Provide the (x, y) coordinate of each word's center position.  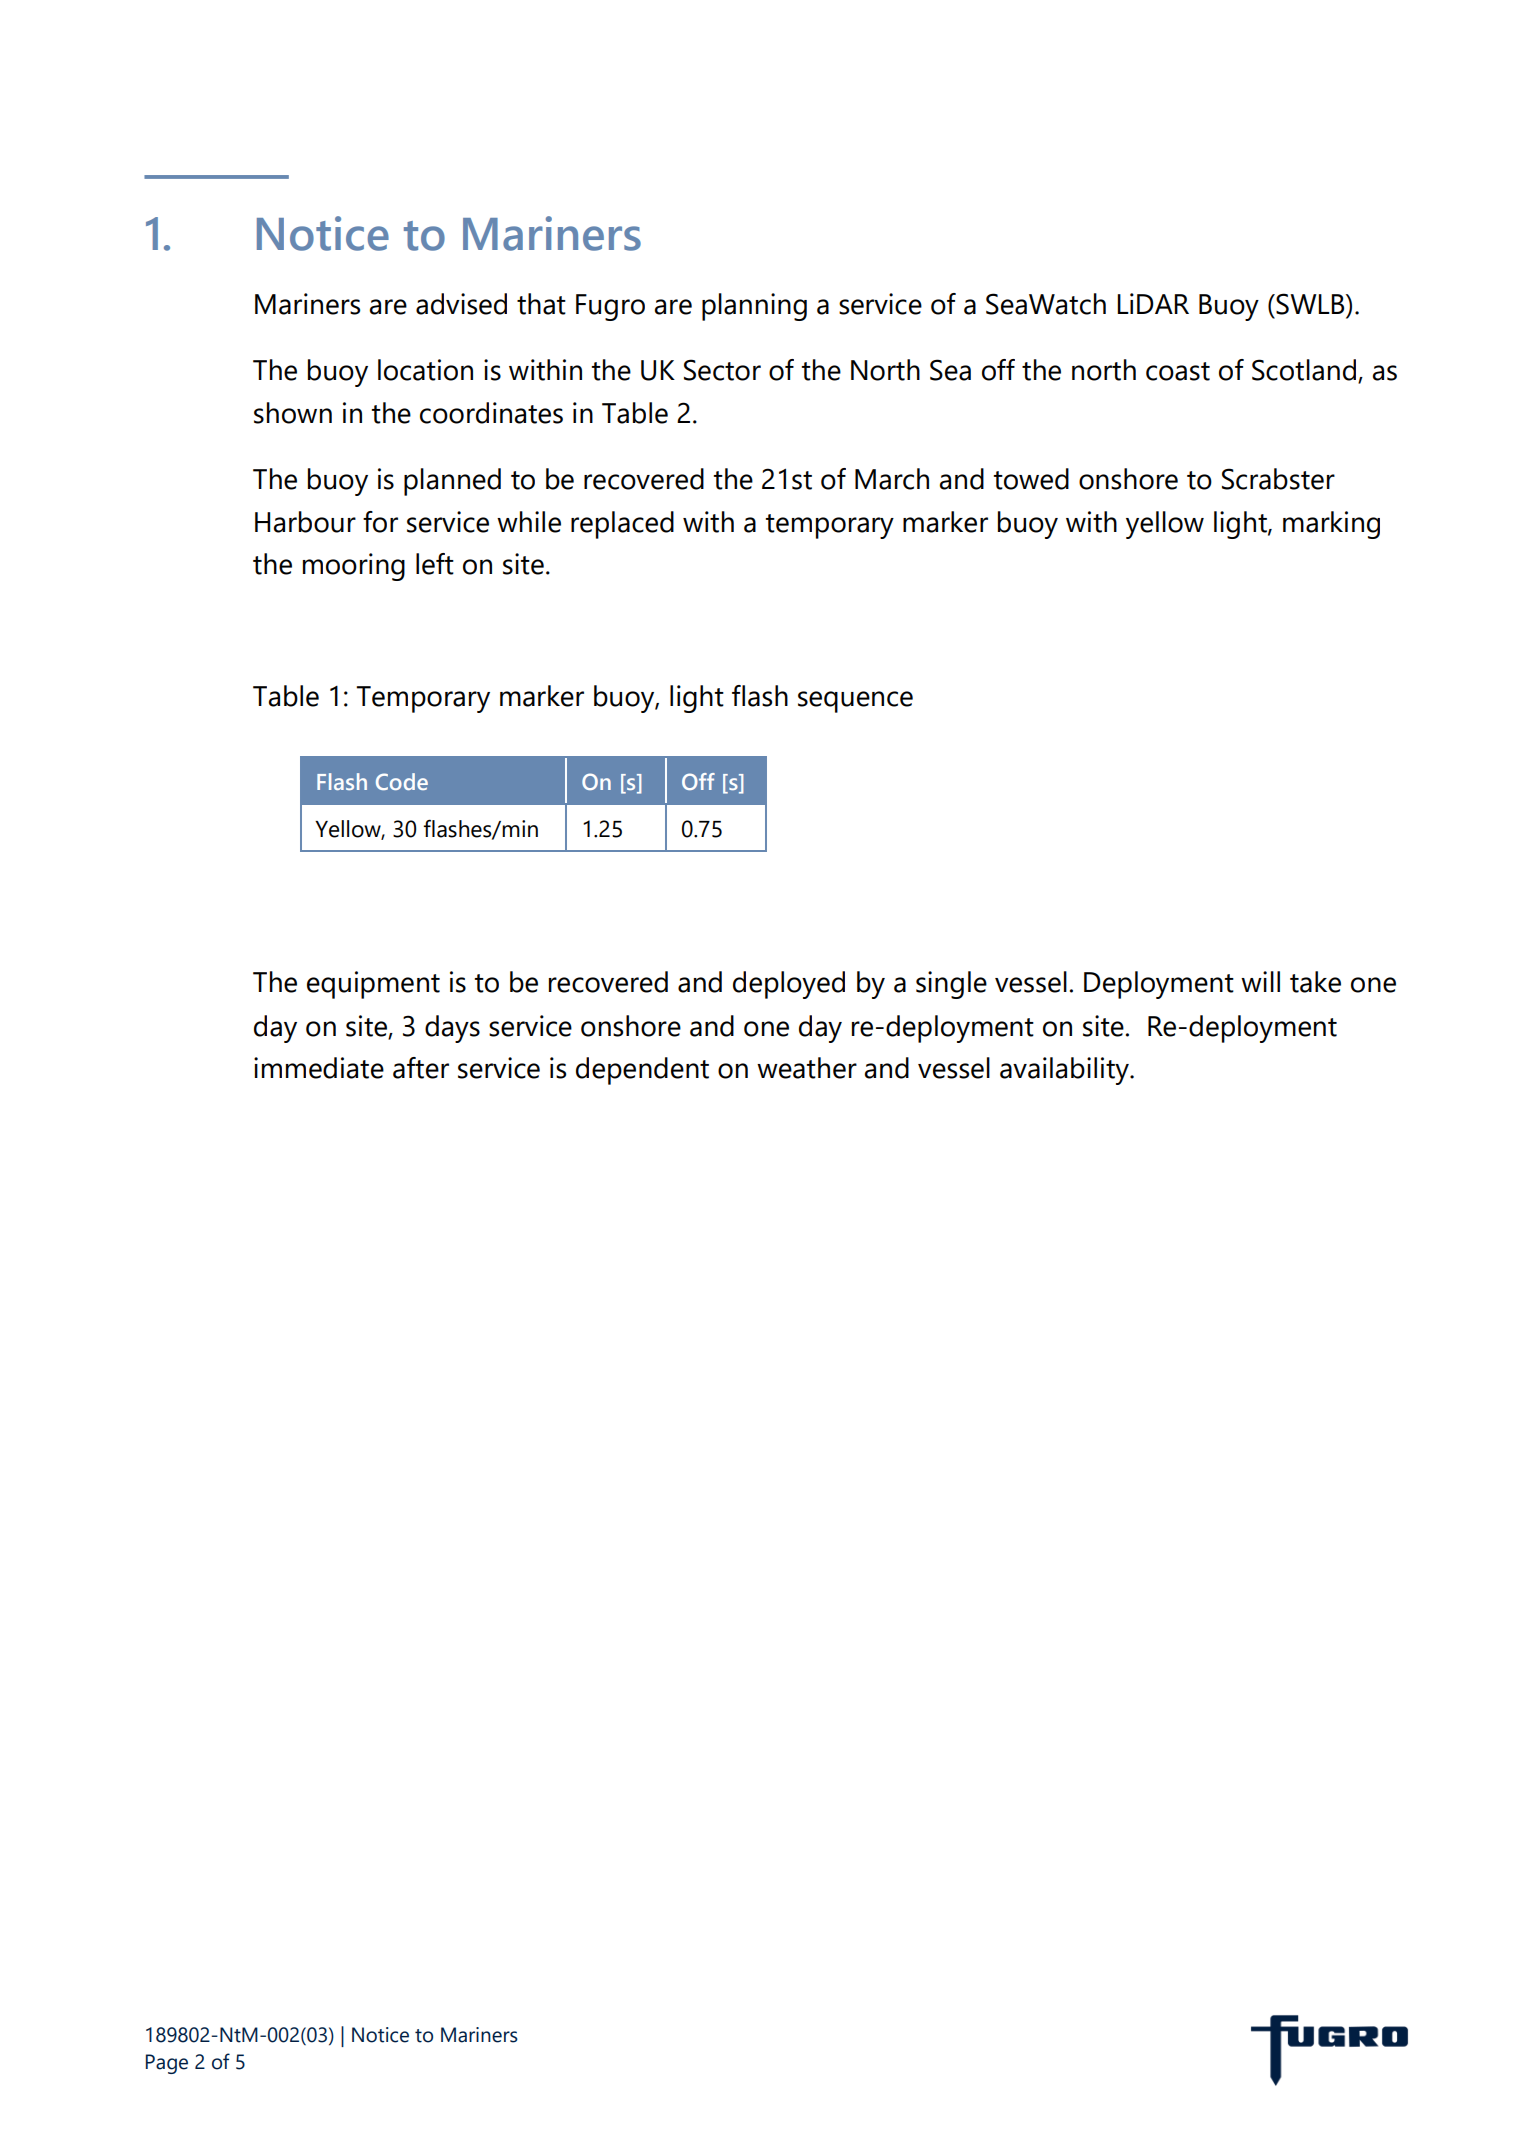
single (951, 985)
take (1315, 982)
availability (1065, 1071)
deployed (789, 985)
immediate (319, 1068)
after (421, 1068)
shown (293, 413)
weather (807, 1068)
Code (402, 781)
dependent (642, 1071)
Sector (722, 370)
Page (167, 2064)
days (452, 1029)
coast (1178, 371)
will (1260, 981)
